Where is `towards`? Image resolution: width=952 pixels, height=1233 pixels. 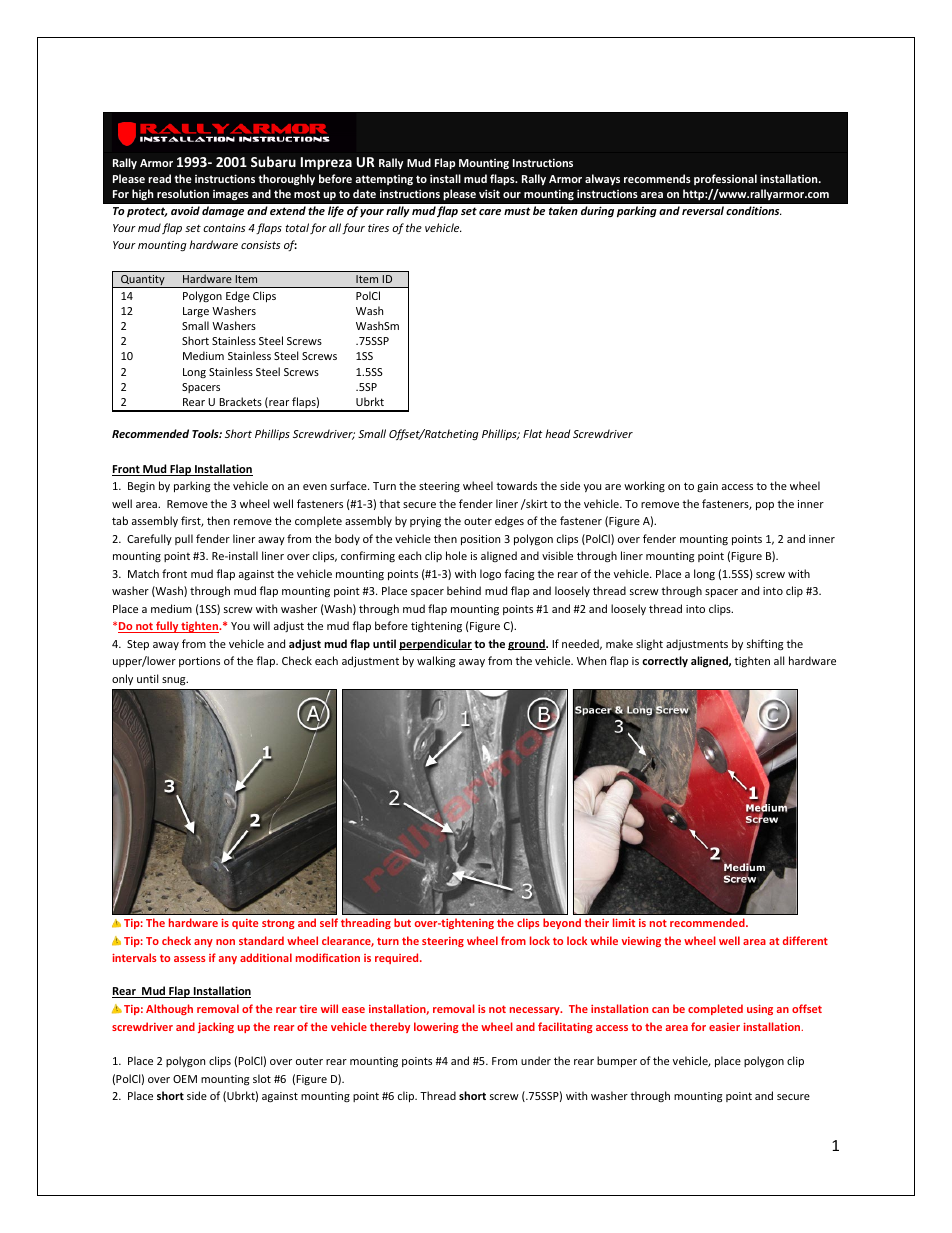 towards is located at coordinates (516, 485).
